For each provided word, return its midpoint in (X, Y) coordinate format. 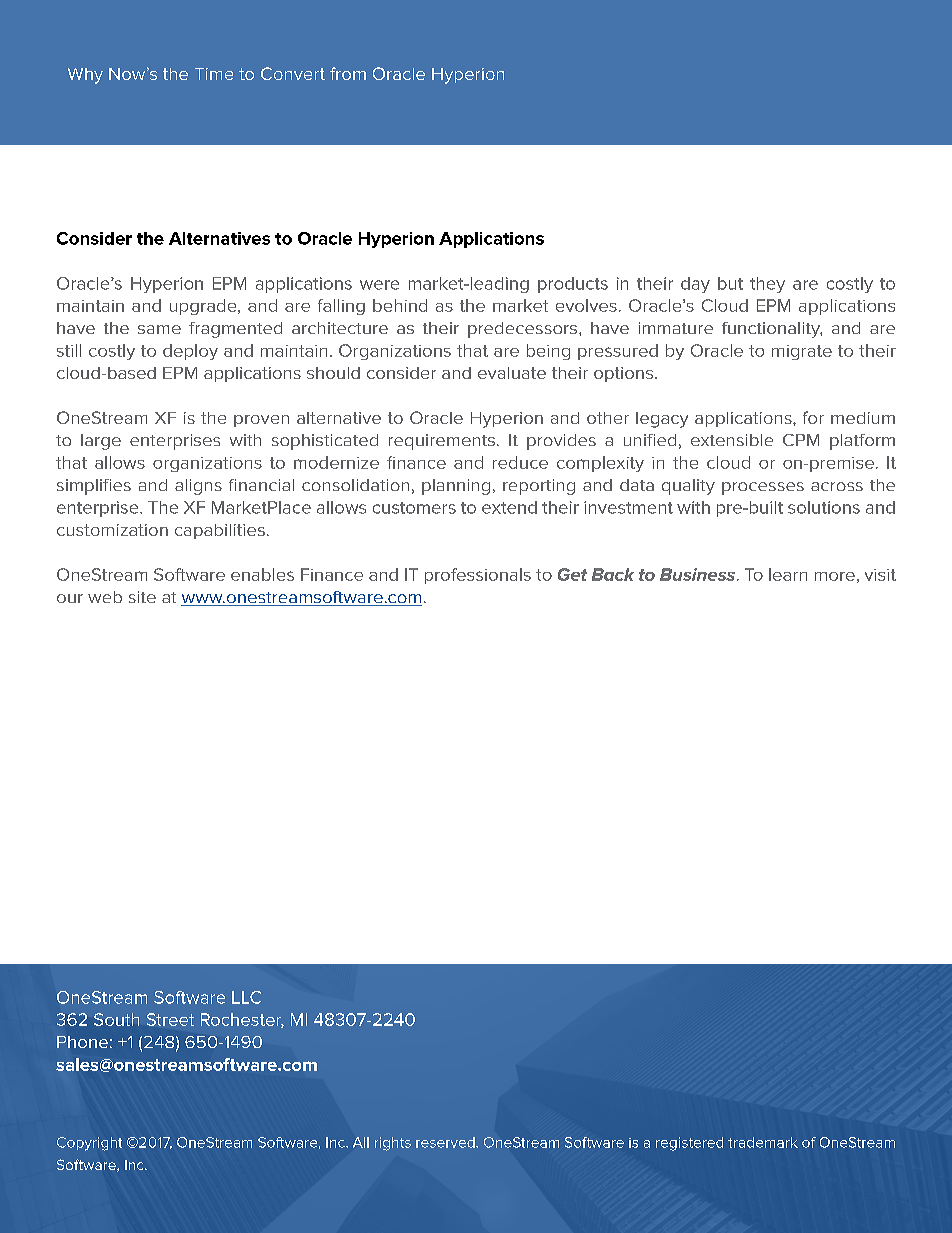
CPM (801, 440)
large (101, 442)
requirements (442, 442)
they (767, 285)
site (142, 597)
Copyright (89, 1144)
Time (214, 74)
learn (788, 574)
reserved (446, 1142)
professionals (478, 576)
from (348, 73)
